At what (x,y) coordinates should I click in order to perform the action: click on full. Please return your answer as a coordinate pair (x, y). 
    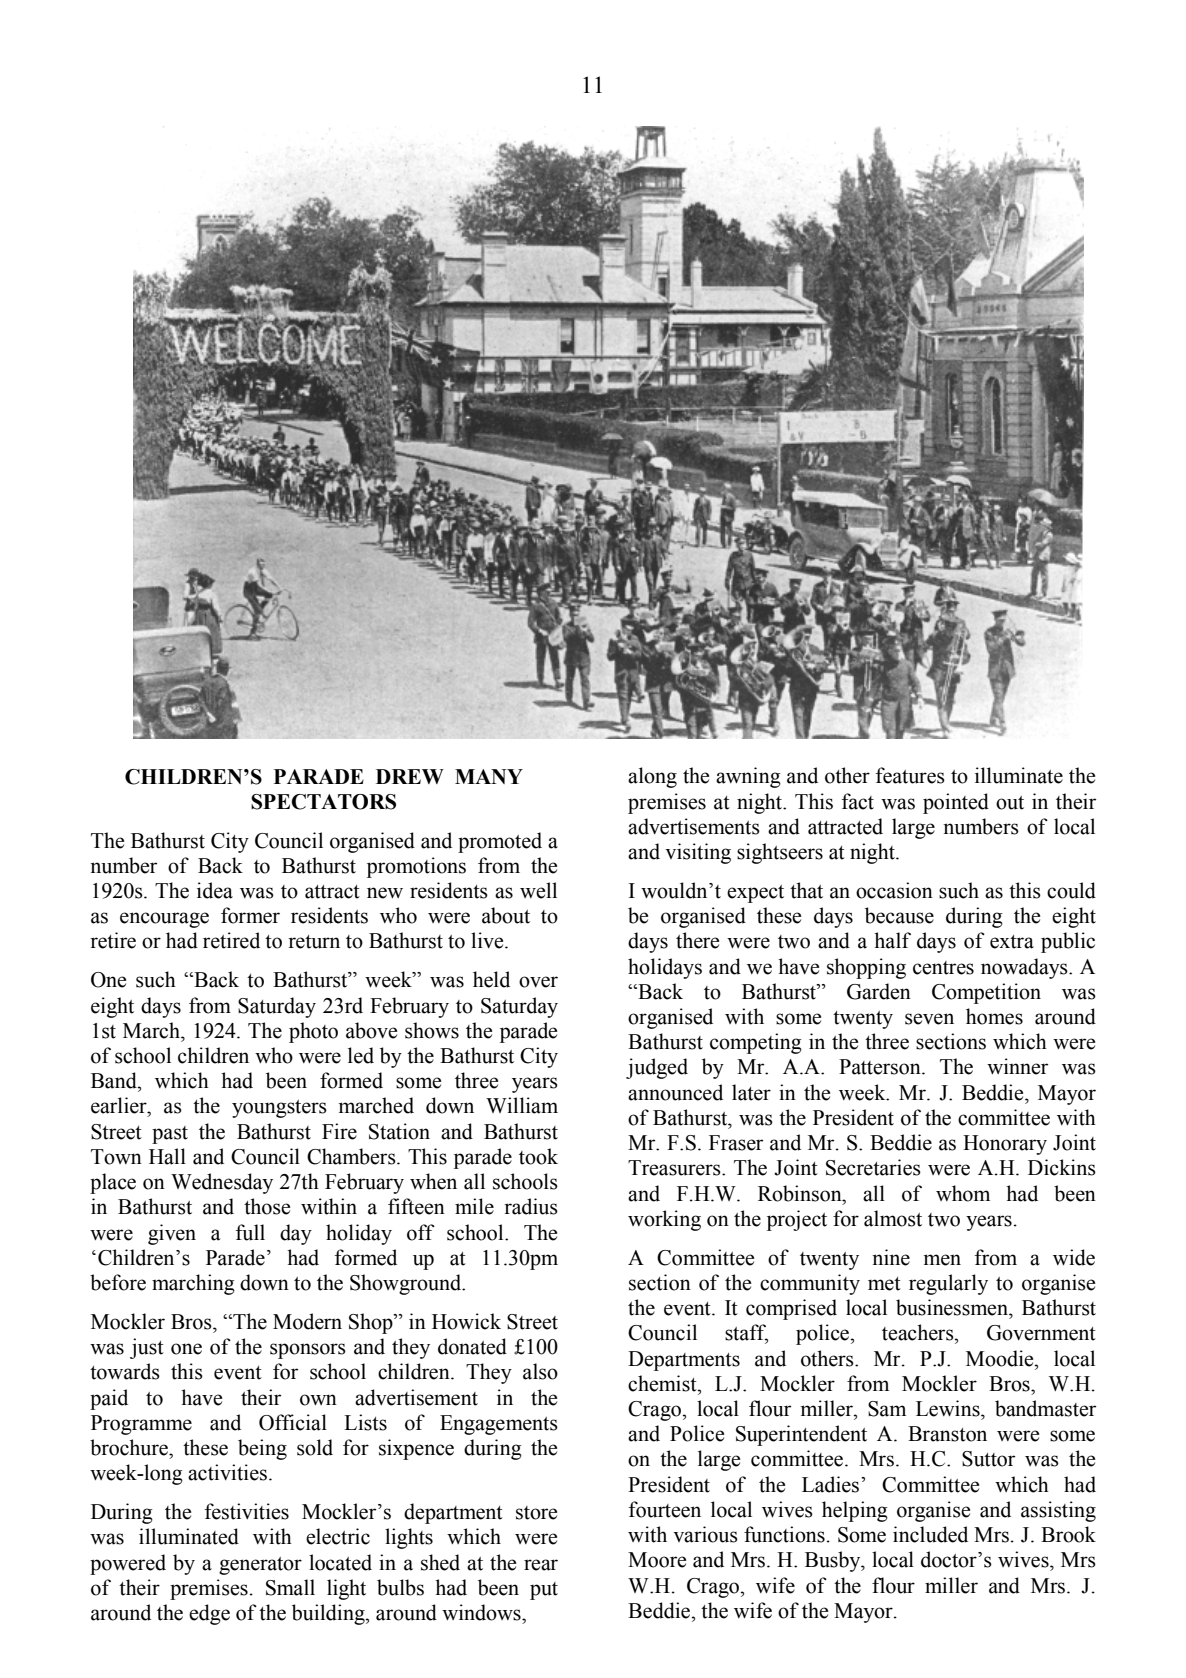
    Looking at the image, I should click on (250, 1232).
